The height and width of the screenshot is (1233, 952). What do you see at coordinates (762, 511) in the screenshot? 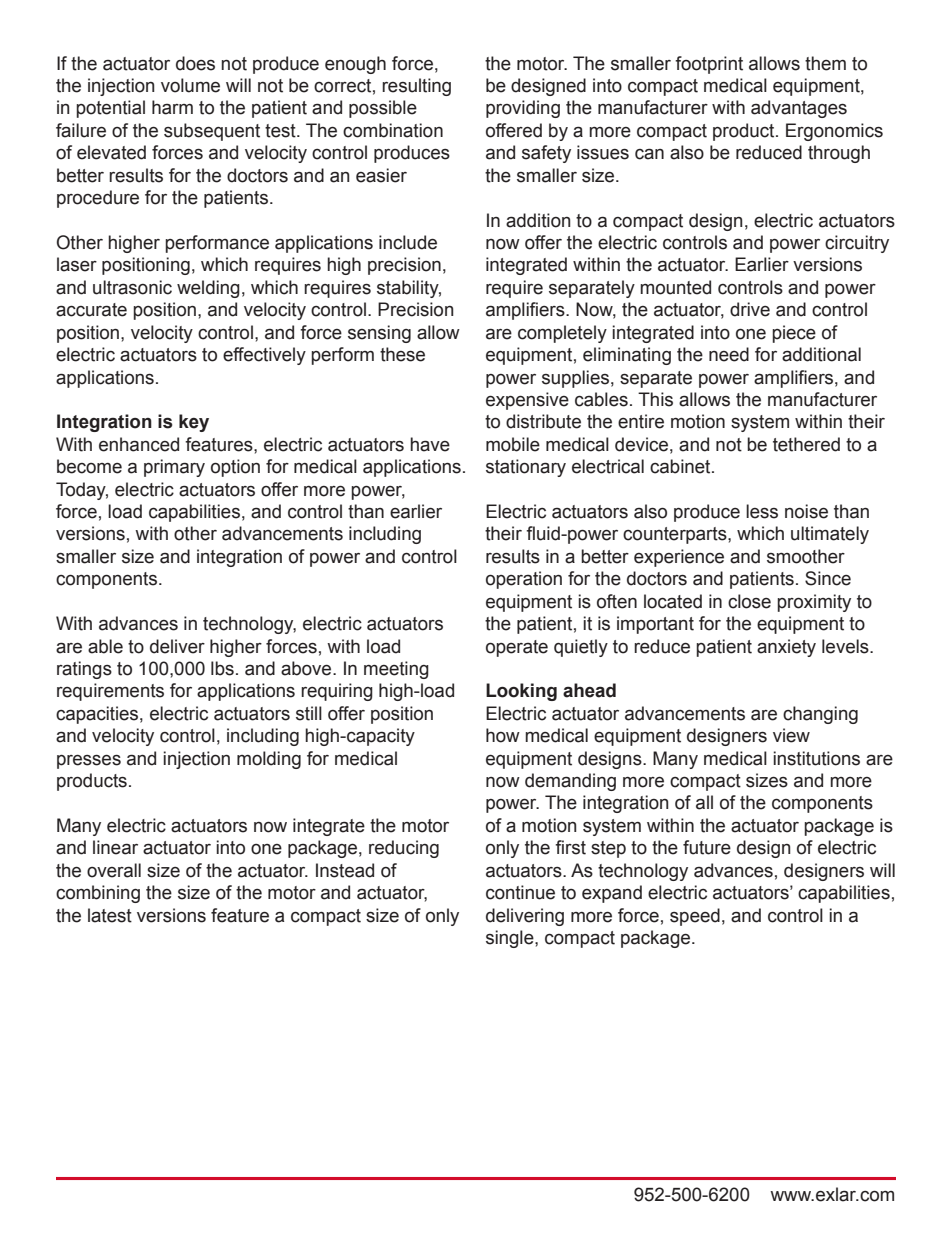
I see `less` at bounding box center [762, 511].
